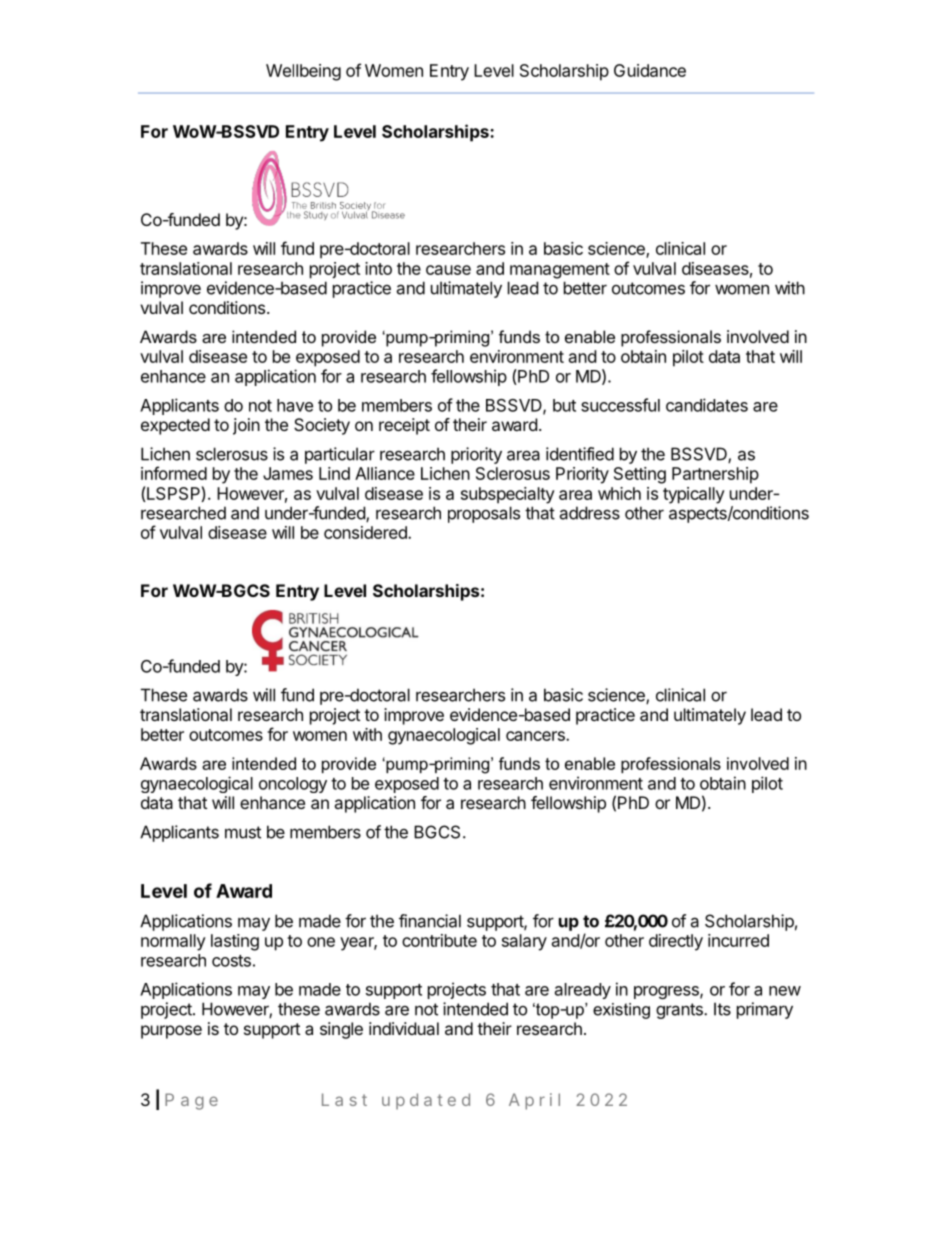 The width and height of the screenshot is (952, 1233). What do you see at coordinates (560, 271) in the screenshot?
I see `management` at bounding box center [560, 271].
